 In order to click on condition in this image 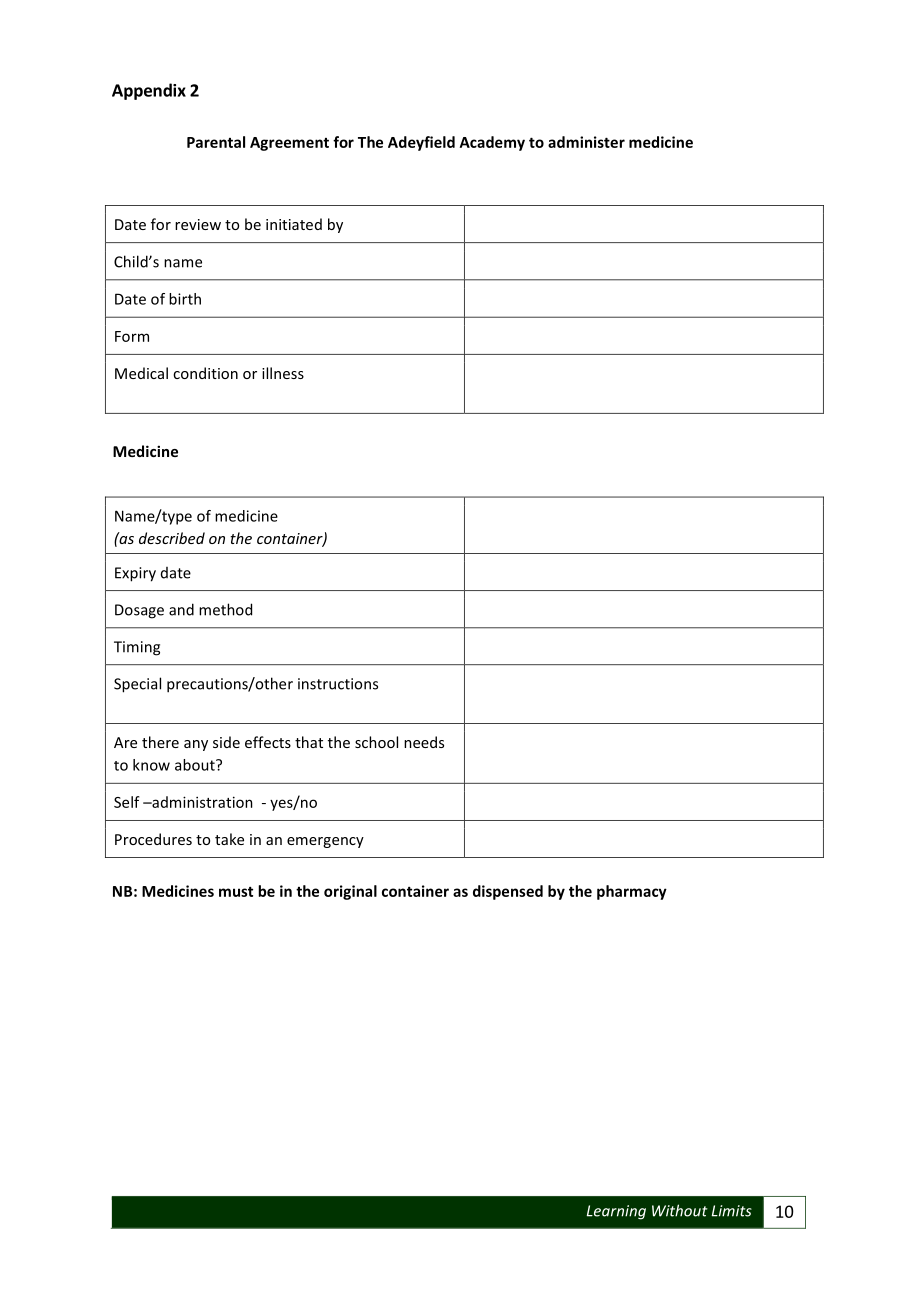, I will do `click(205, 373)`.
